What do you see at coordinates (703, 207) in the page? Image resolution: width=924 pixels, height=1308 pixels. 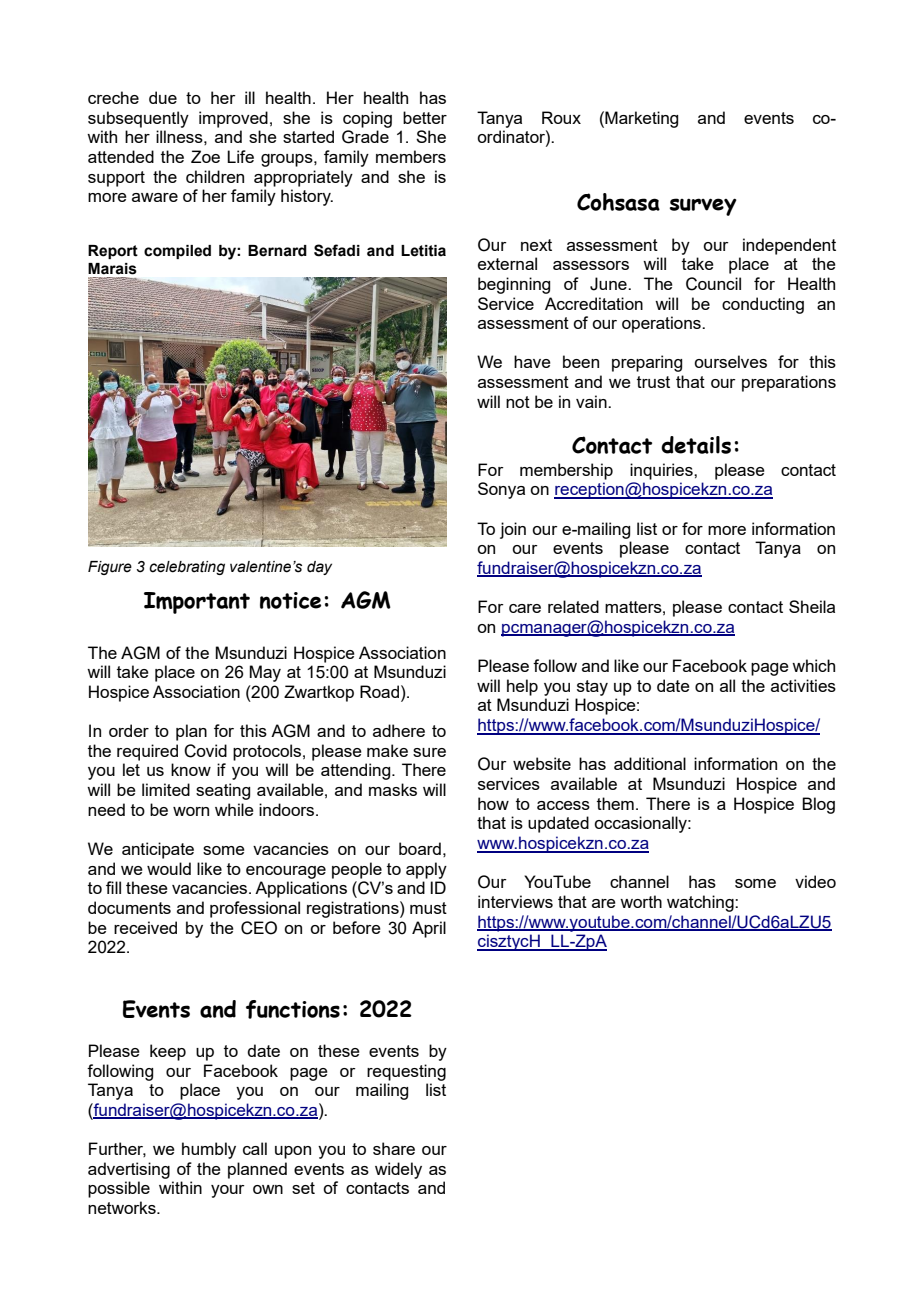 I see `survey` at bounding box center [703, 207].
